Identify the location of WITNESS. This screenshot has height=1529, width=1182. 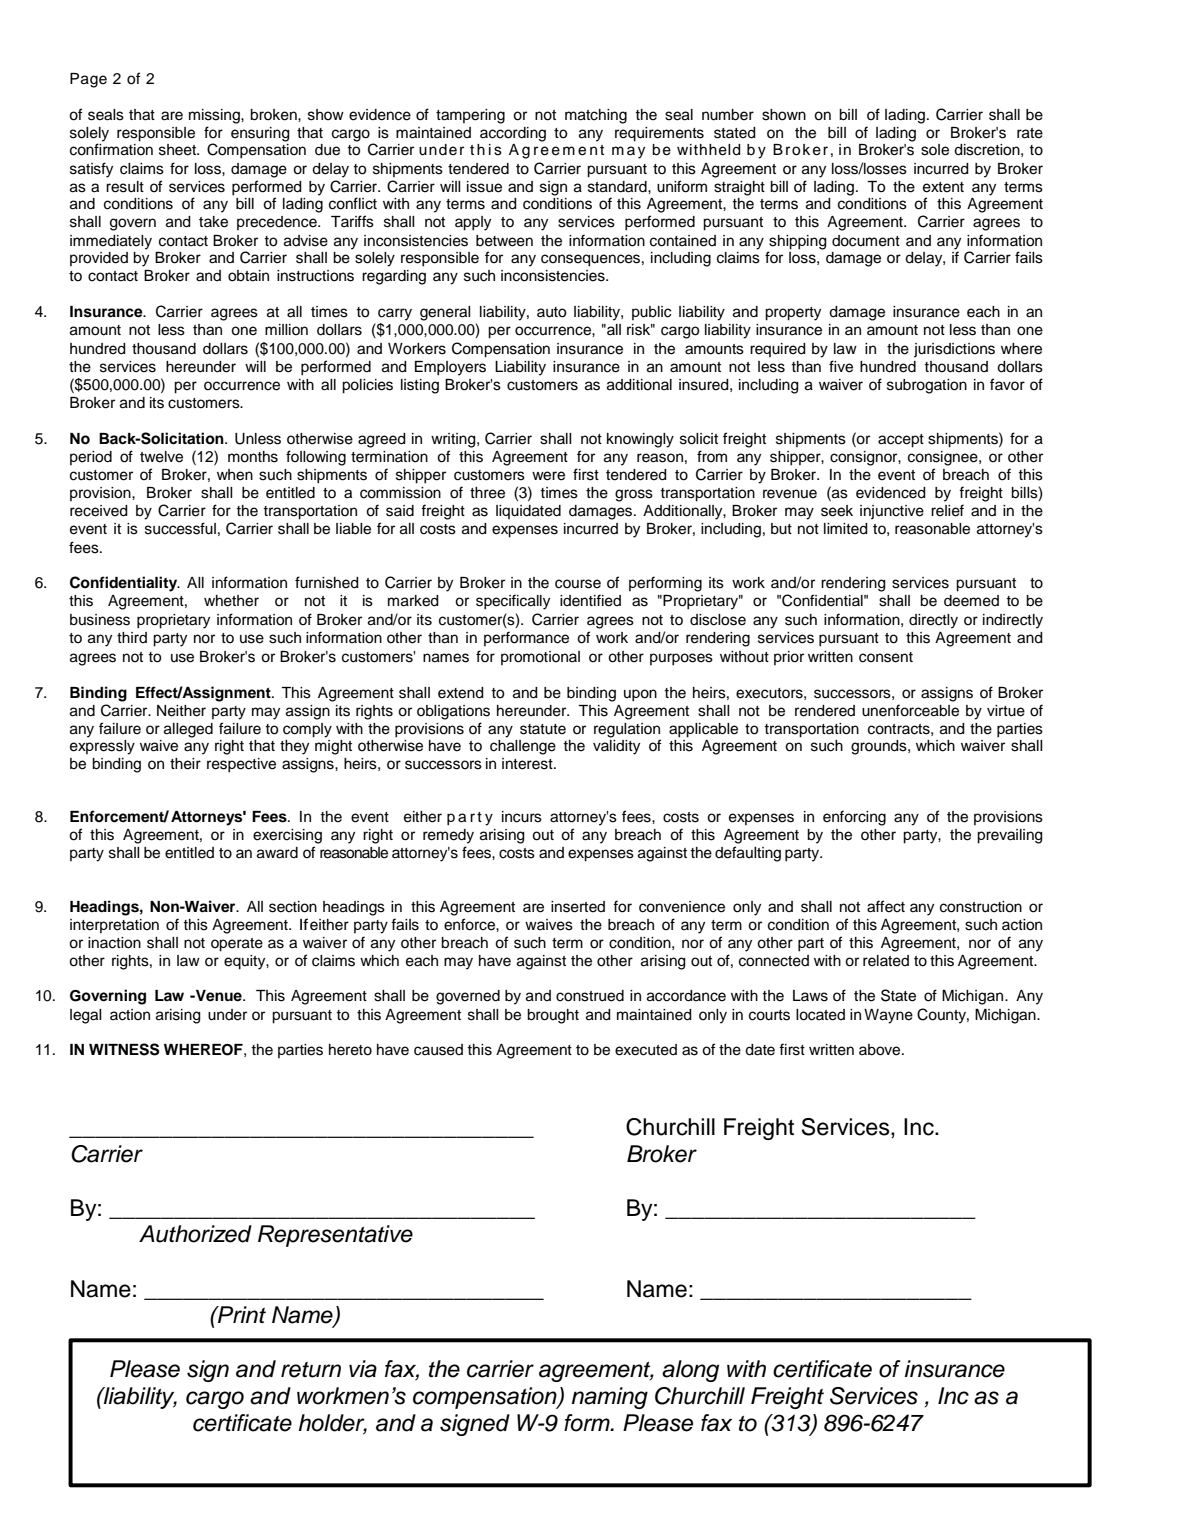
(124, 1049).
